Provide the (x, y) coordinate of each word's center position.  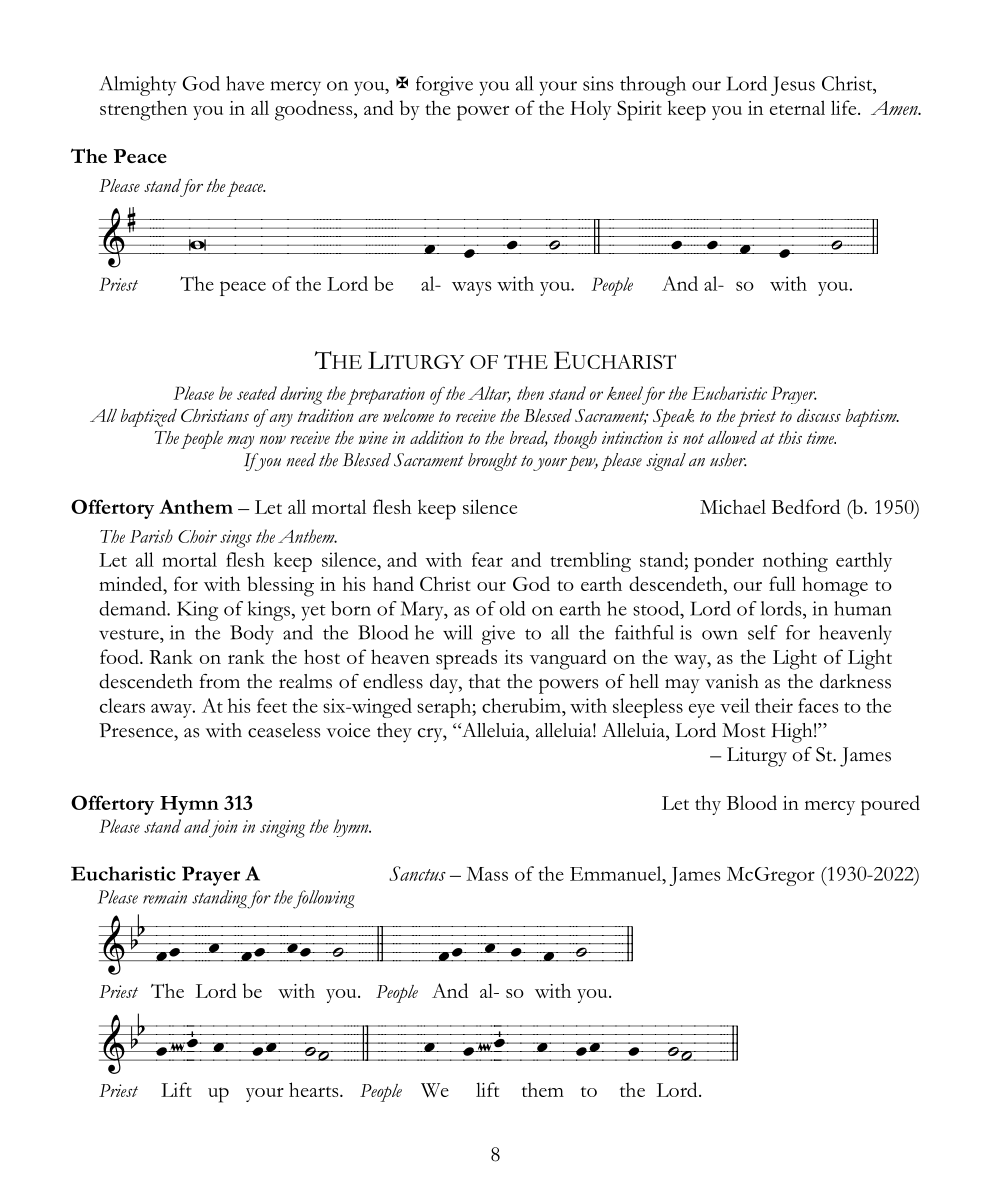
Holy (591, 110)
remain (165, 897)
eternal (797, 107)
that (484, 681)
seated (257, 393)
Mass (487, 874)
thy (708, 805)
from (219, 681)
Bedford (806, 506)
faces (818, 705)
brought (492, 462)
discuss (819, 415)
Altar (489, 394)
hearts (315, 1089)
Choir (197, 536)
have (245, 83)
